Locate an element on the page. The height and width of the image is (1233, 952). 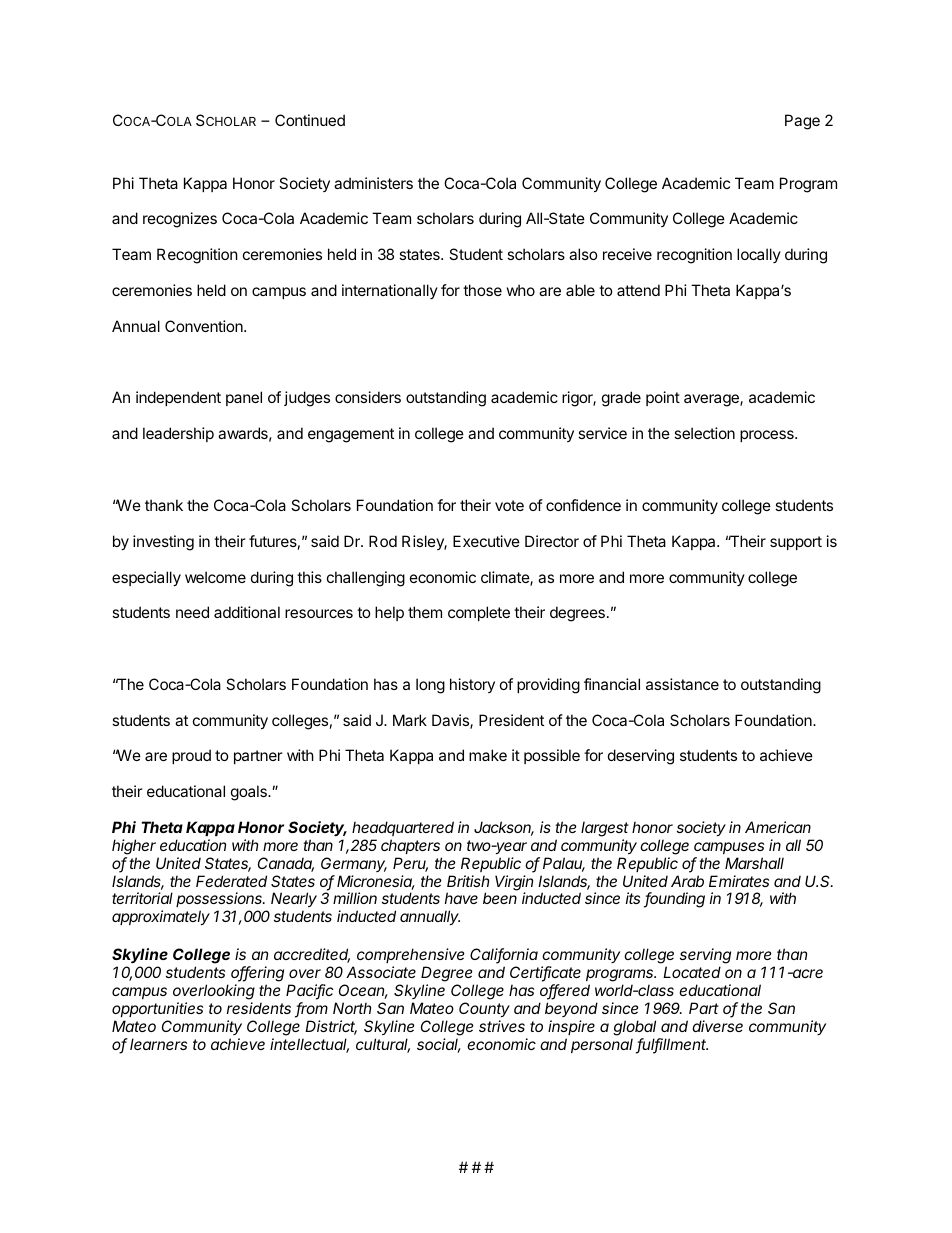
County is located at coordinates (484, 1009).
